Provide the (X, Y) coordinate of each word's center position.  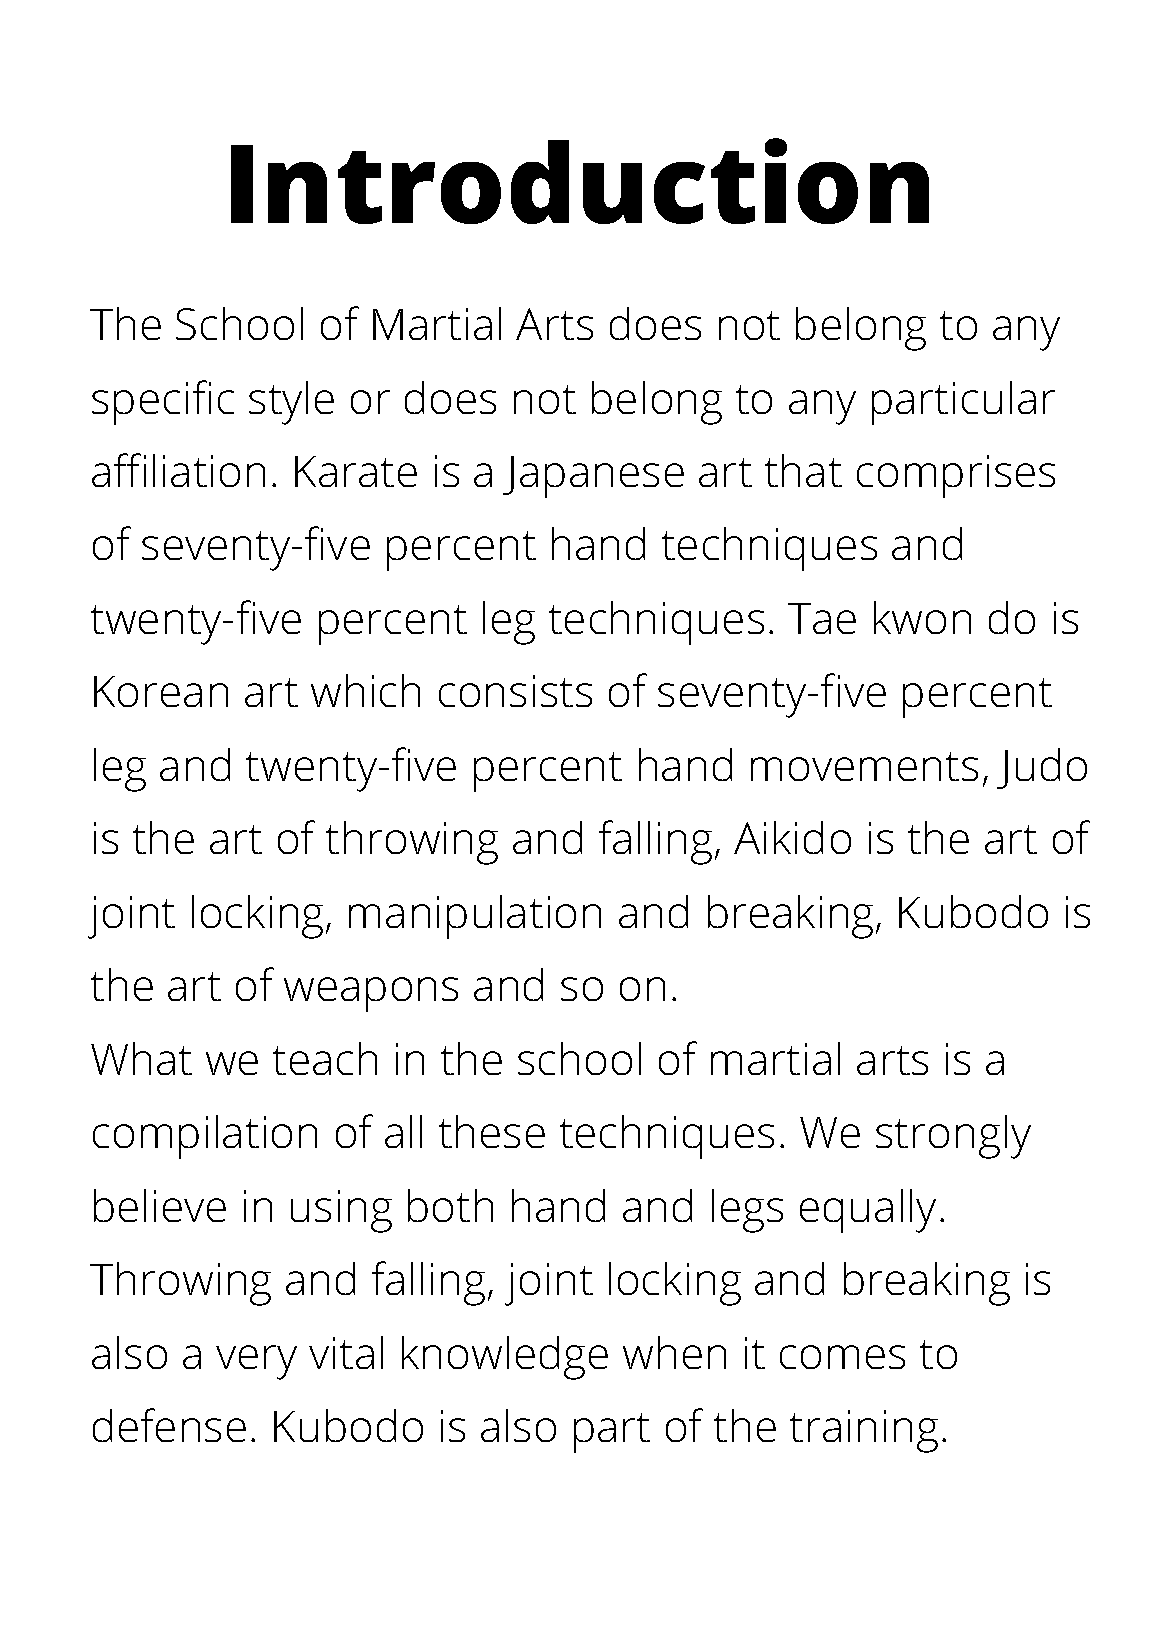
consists (515, 691)
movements (864, 766)
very (256, 1362)
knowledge (505, 1358)
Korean (161, 691)
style (291, 403)
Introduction (580, 181)
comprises (956, 476)
